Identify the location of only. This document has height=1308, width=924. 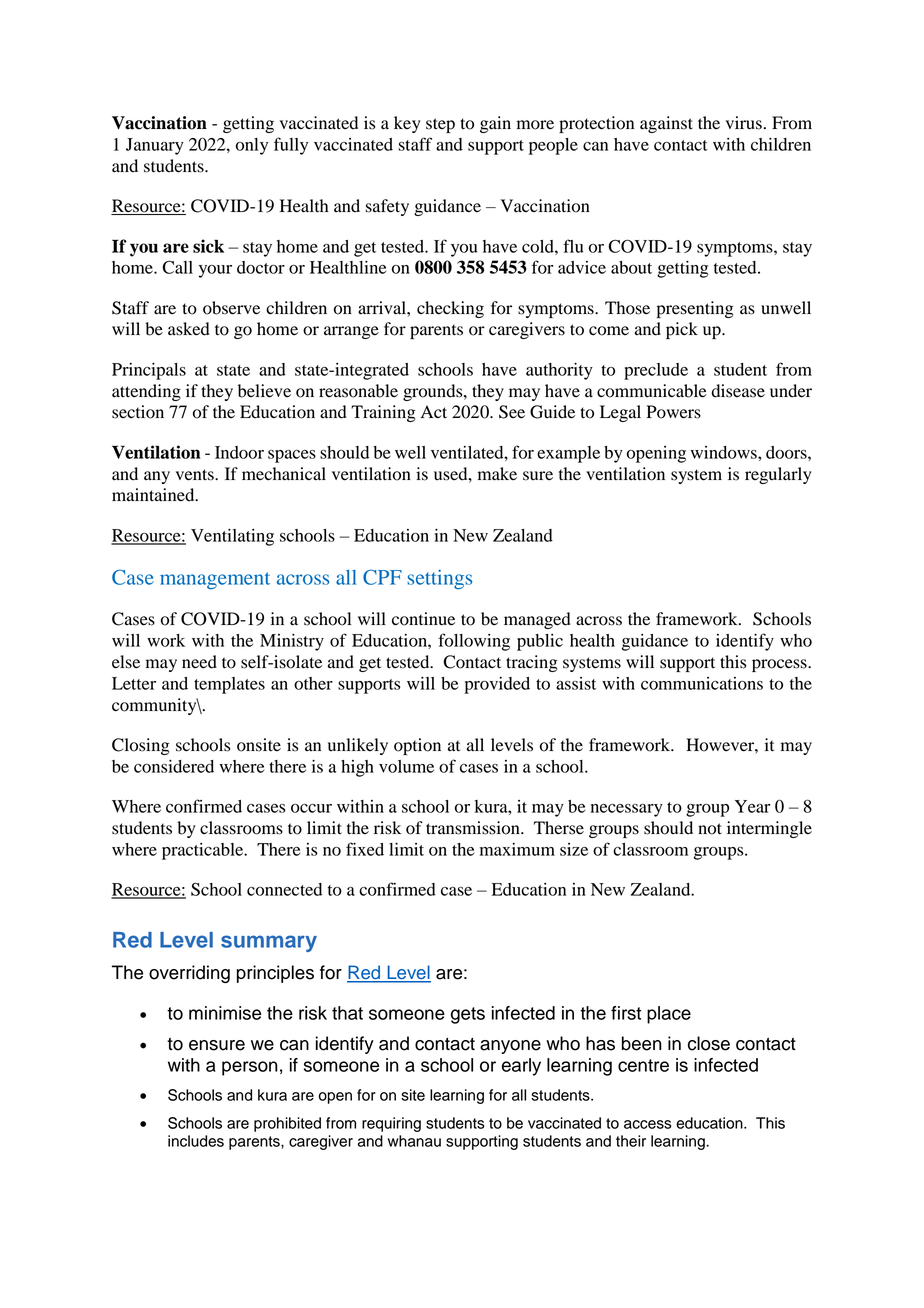
(252, 146).
